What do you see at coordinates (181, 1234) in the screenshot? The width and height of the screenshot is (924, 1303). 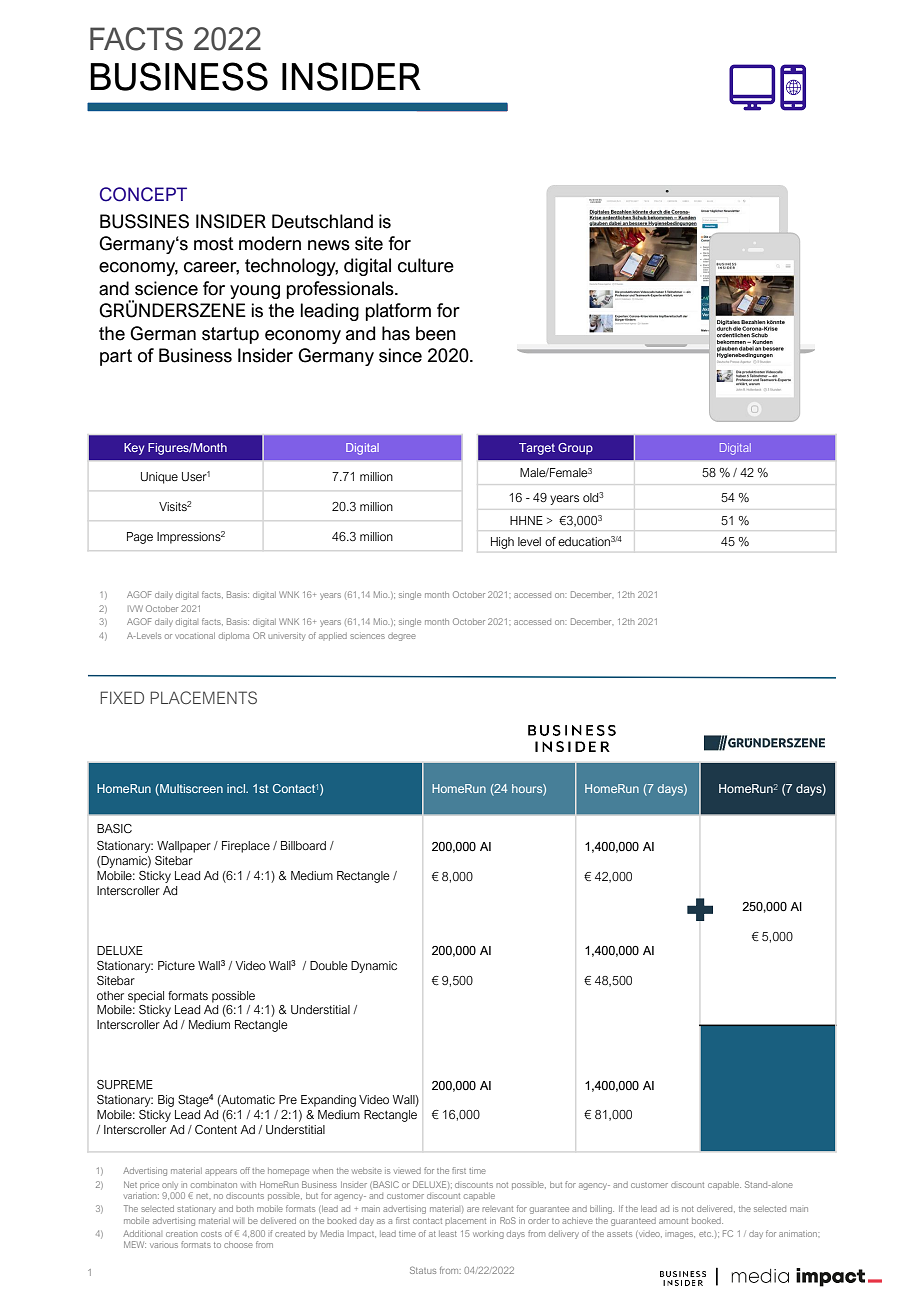 I see `creation` at bounding box center [181, 1234].
